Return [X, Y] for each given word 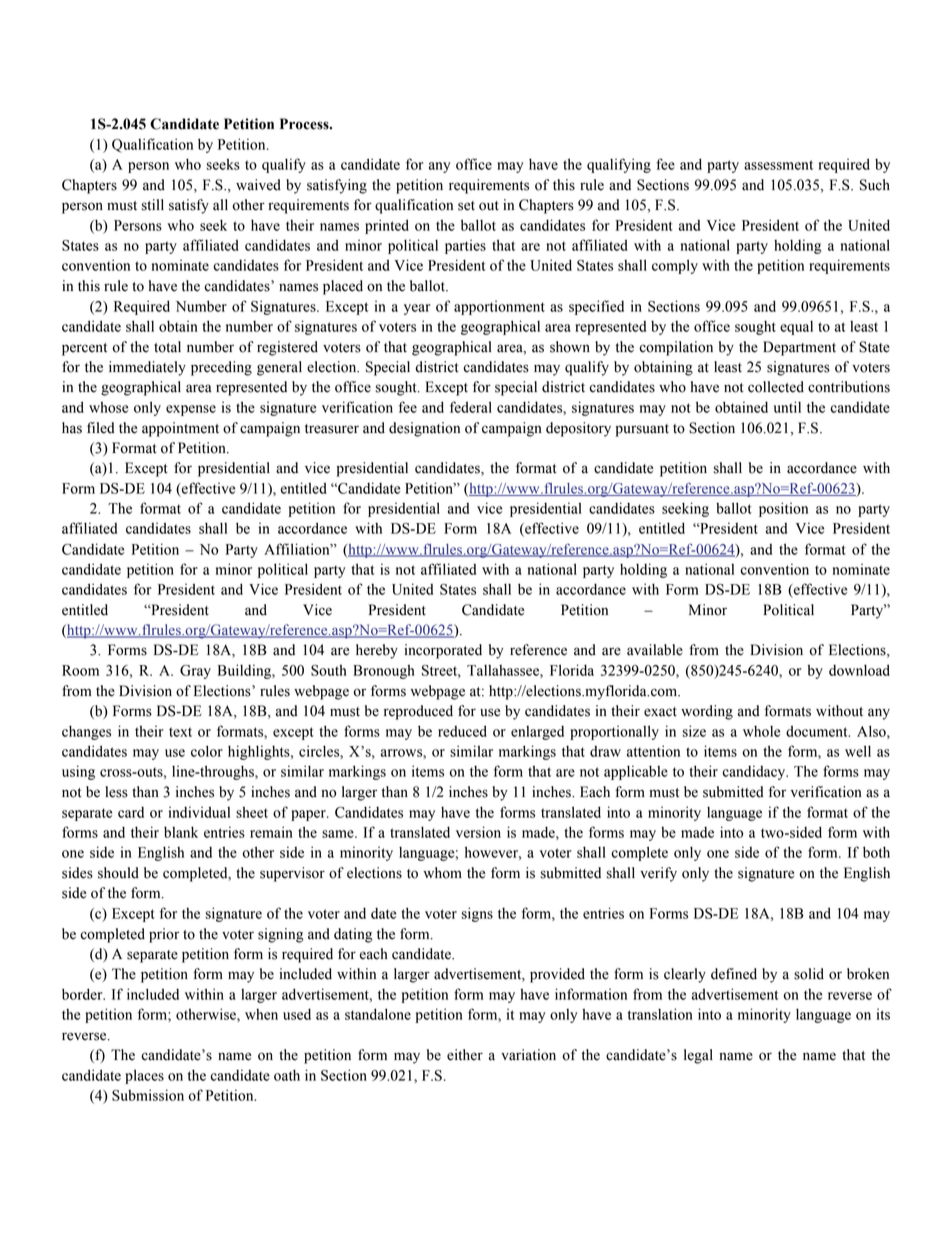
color [207, 751]
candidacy [755, 772]
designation [424, 429]
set [466, 206]
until [787, 407]
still [153, 205]
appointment [180, 429]
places [144, 1076]
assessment [778, 165]
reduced [462, 731]
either [465, 1055]
